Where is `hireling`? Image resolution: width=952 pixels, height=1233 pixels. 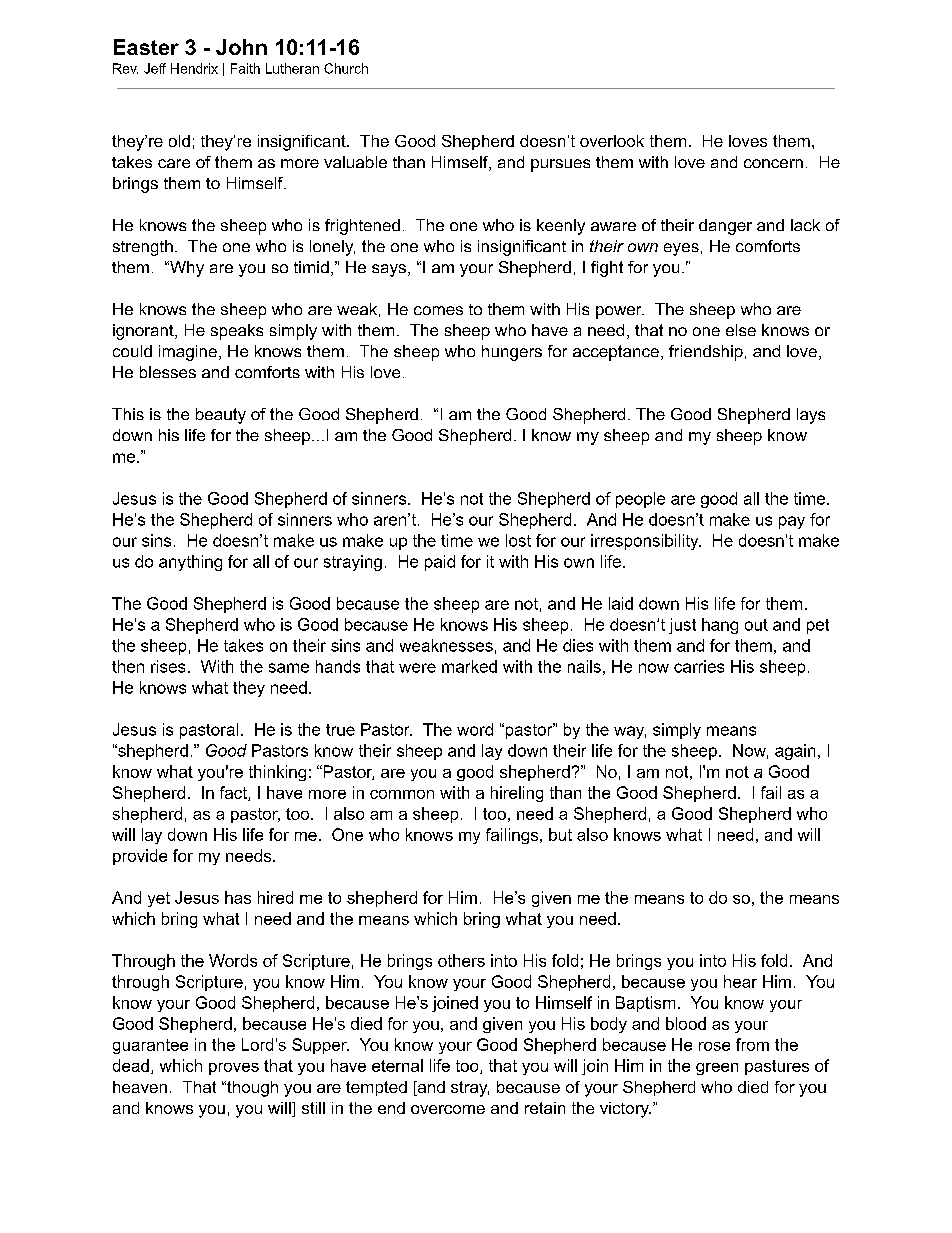
hireling is located at coordinates (517, 794).
